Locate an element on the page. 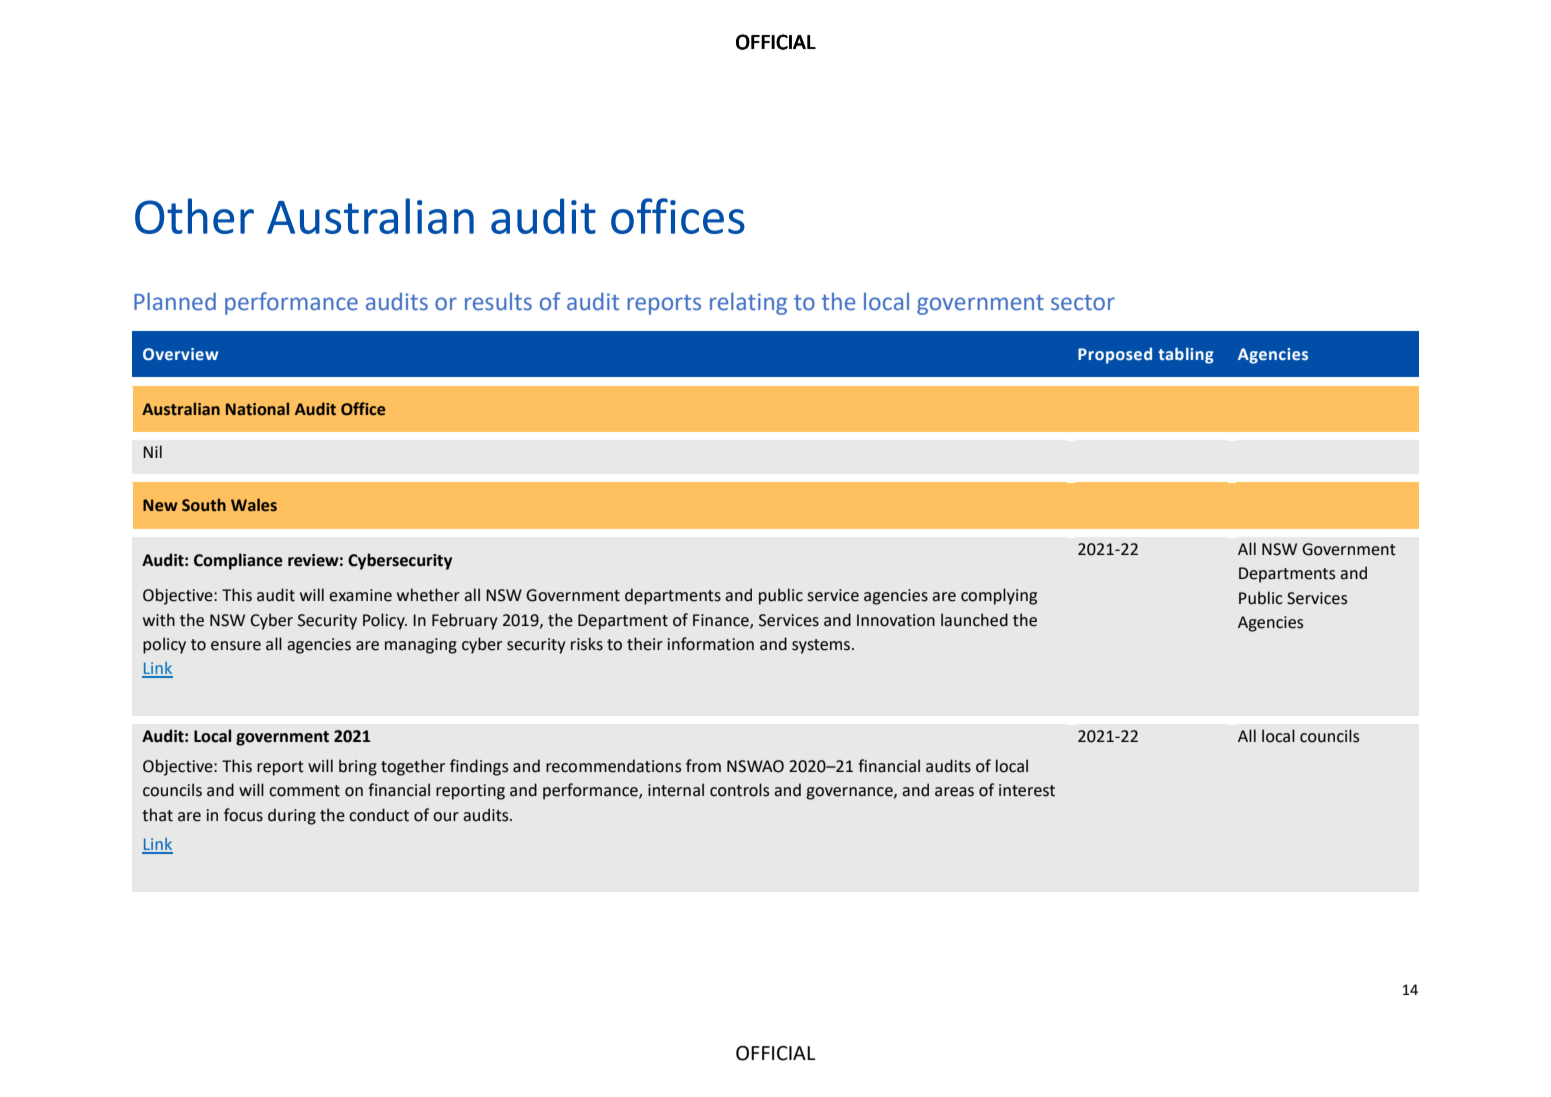 The width and height of the image is (1551, 1097). complying is located at coordinates (999, 596).
